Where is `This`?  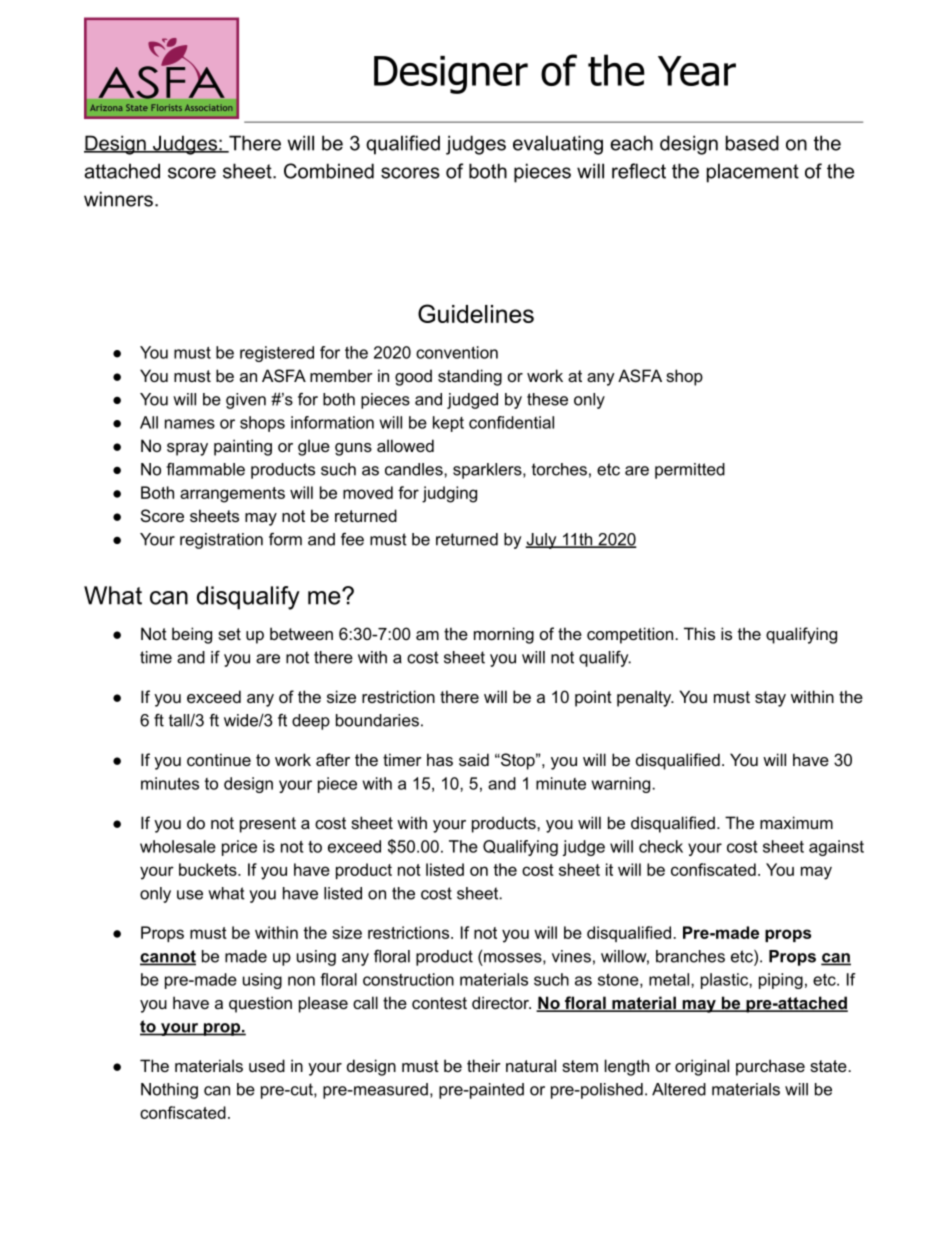 This is located at coordinates (699, 633).
